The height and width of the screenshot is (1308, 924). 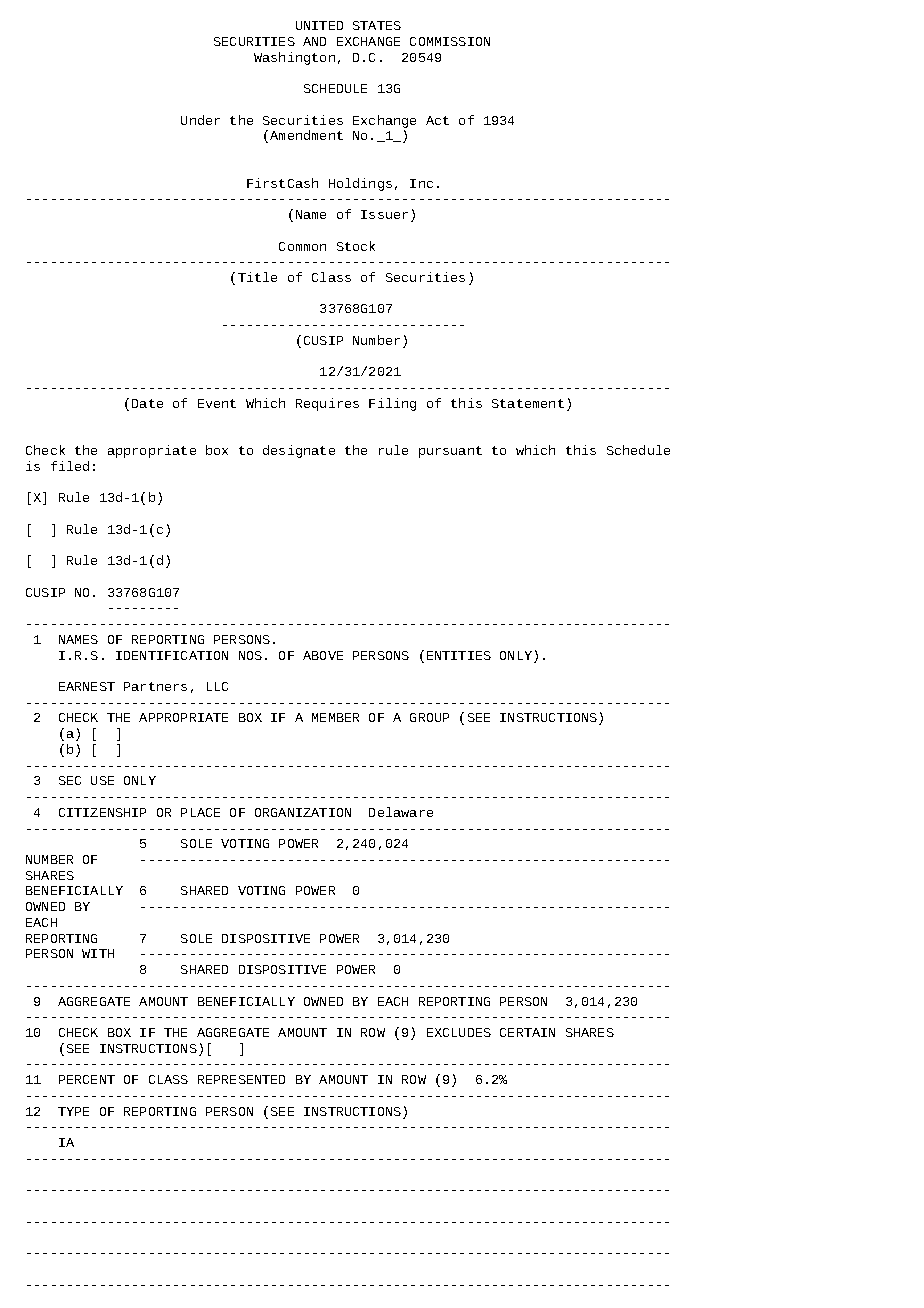 What do you see at coordinates (241, 1079) in the screenshot?
I see `REPRESENTED` at bounding box center [241, 1079].
